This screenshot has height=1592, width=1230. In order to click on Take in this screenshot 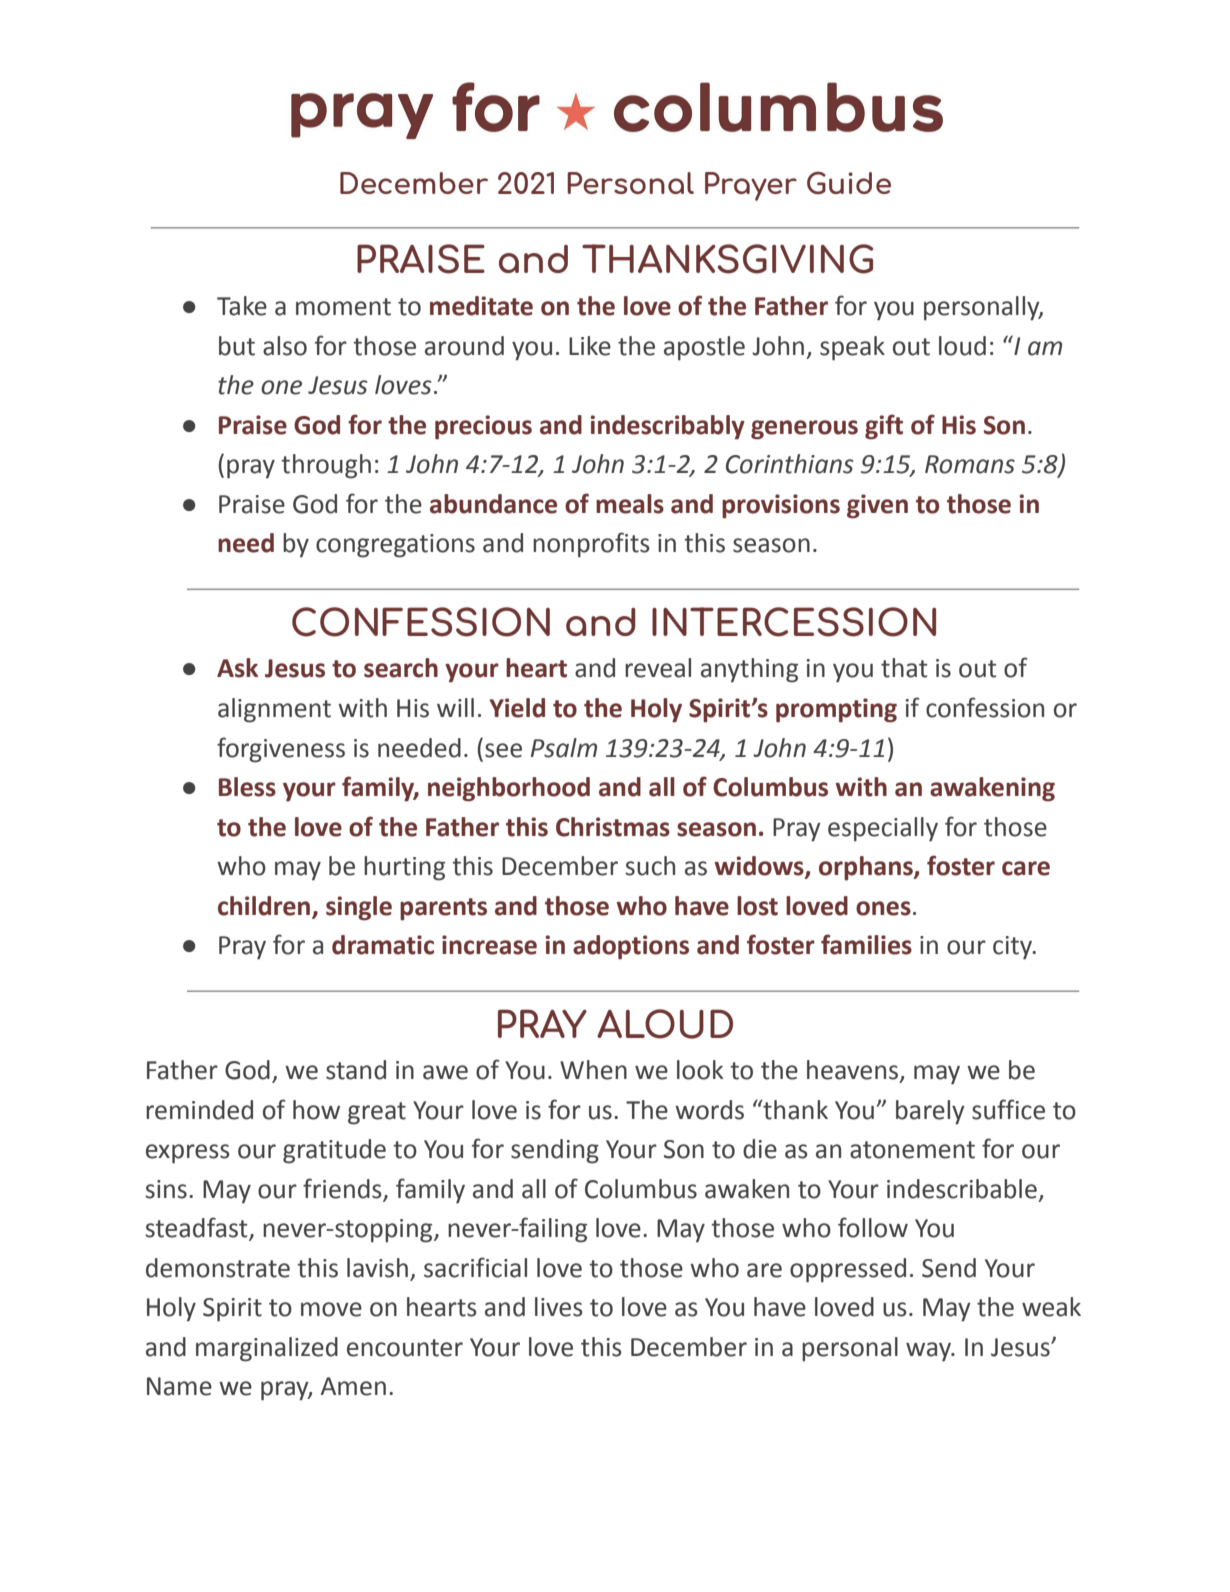, I will do `click(242, 306)`.
